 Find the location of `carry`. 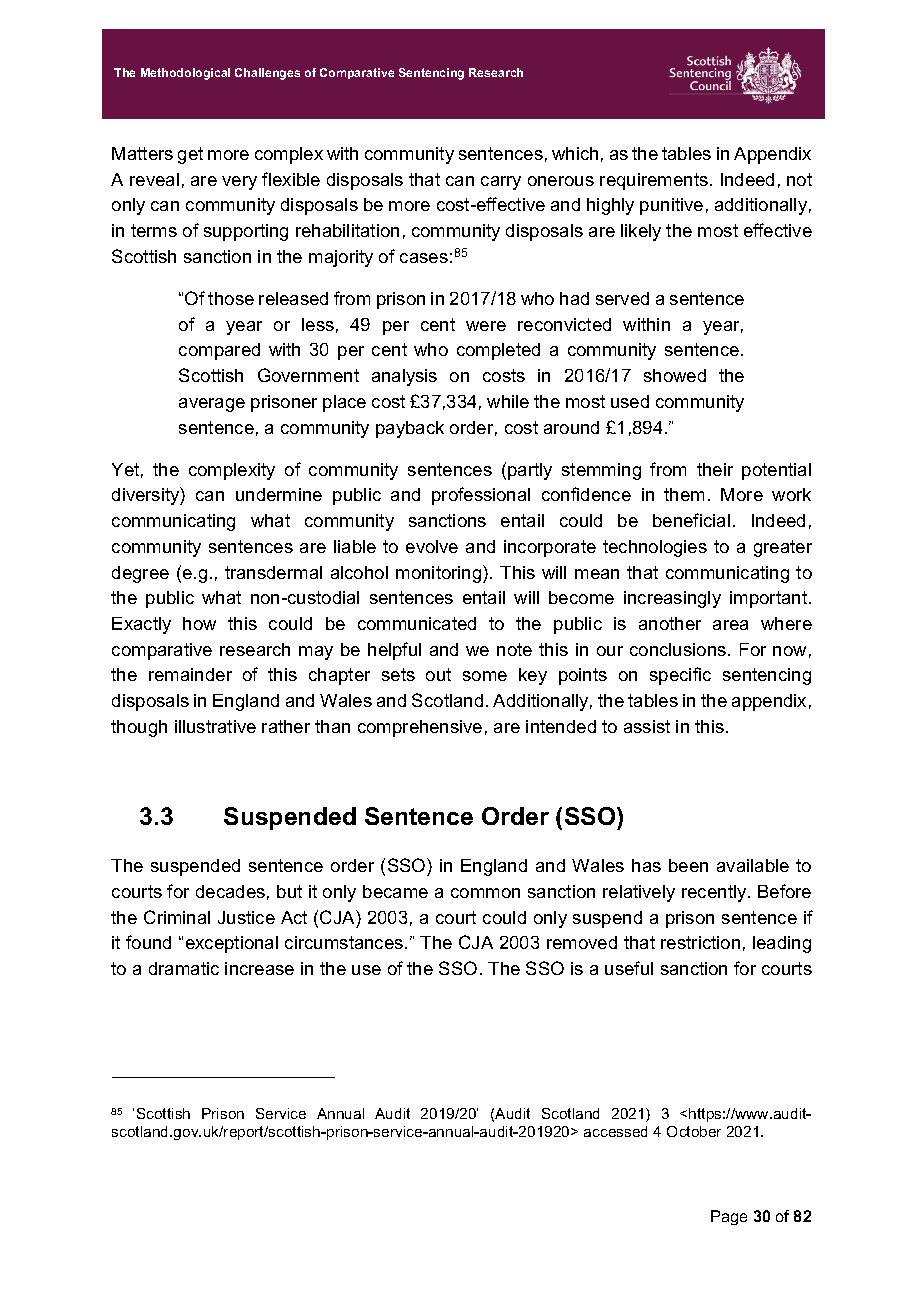

carry is located at coordinates (501, 183).
